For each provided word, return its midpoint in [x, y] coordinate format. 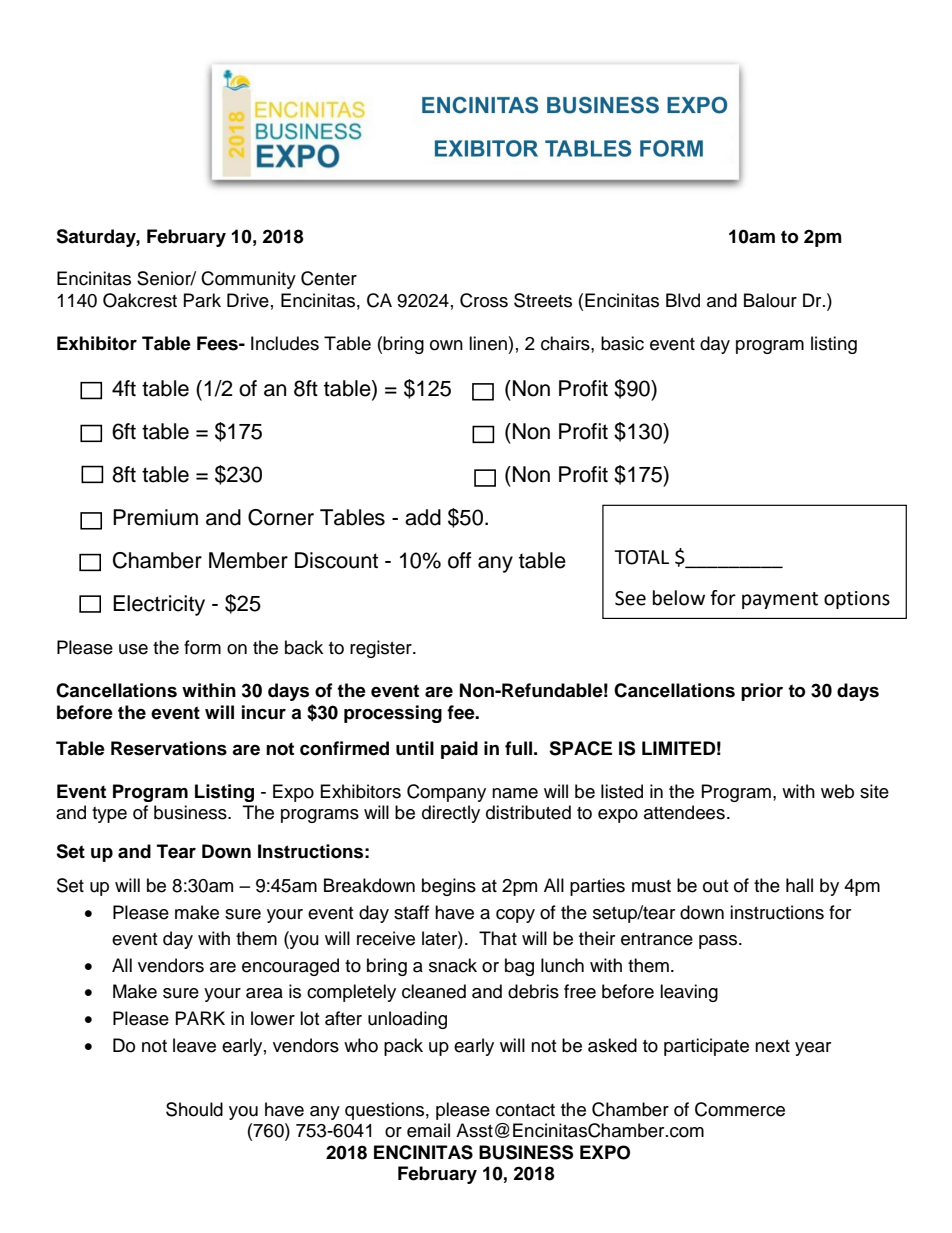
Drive [248, 300]
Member [248, 560]
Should [194, 1109]
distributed [528, 812]
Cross [484, 300]
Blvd [683, 300]
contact [525, 1110]
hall [799, 885]
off [459, 560]
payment [780, 600]
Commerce [740, 1109]
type [109, 815]
